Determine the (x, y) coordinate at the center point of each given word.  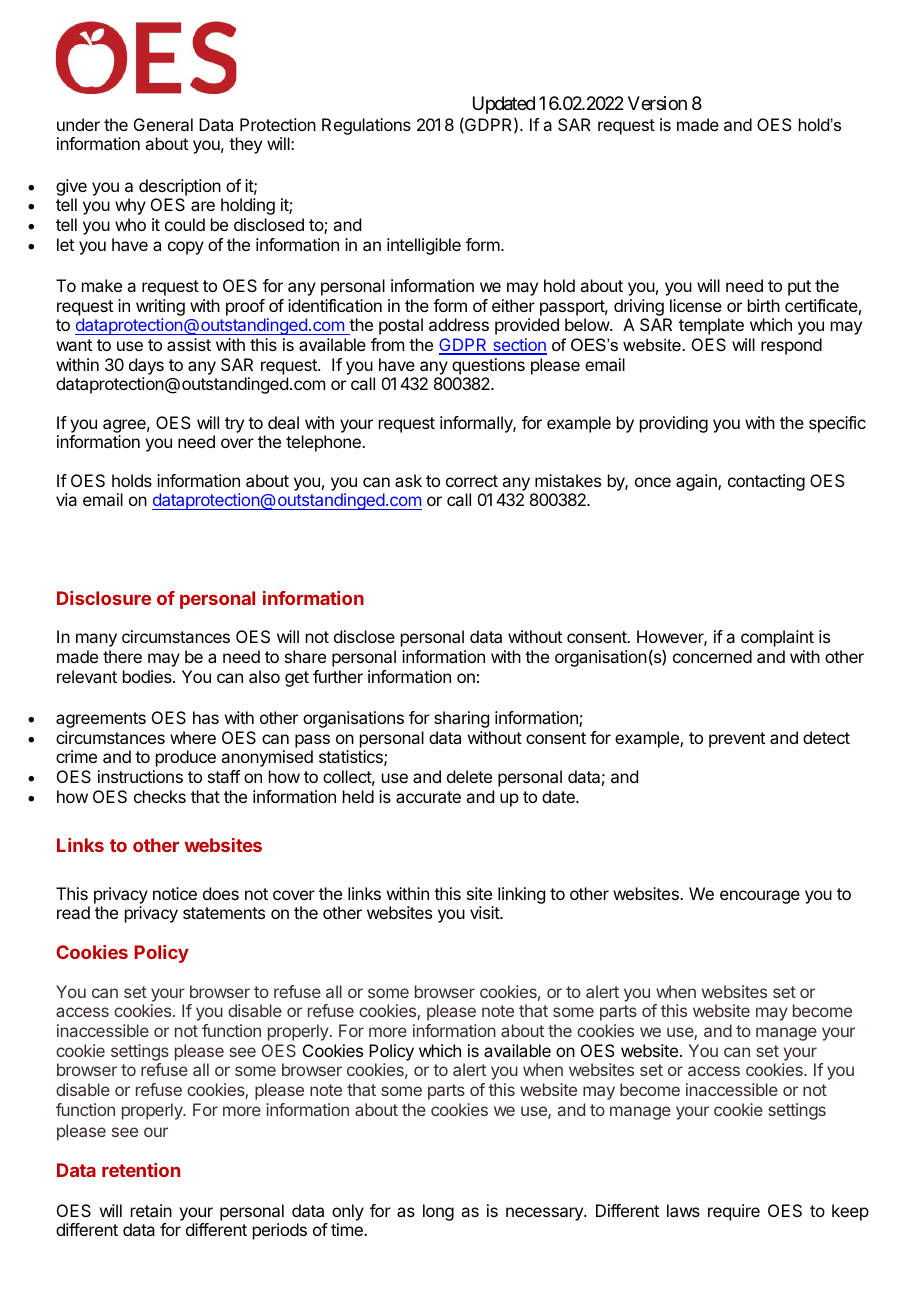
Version (657, 103)
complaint (777, 638)
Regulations (366, 126)
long (438, 1212)
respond (791, 346)
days (146, 366)
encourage (760, 897)
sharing (461, 719)
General (163, 124)
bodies (148, 676)
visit (485, 912)
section (519, 346)
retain (151, 1210)
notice (175, 893)
